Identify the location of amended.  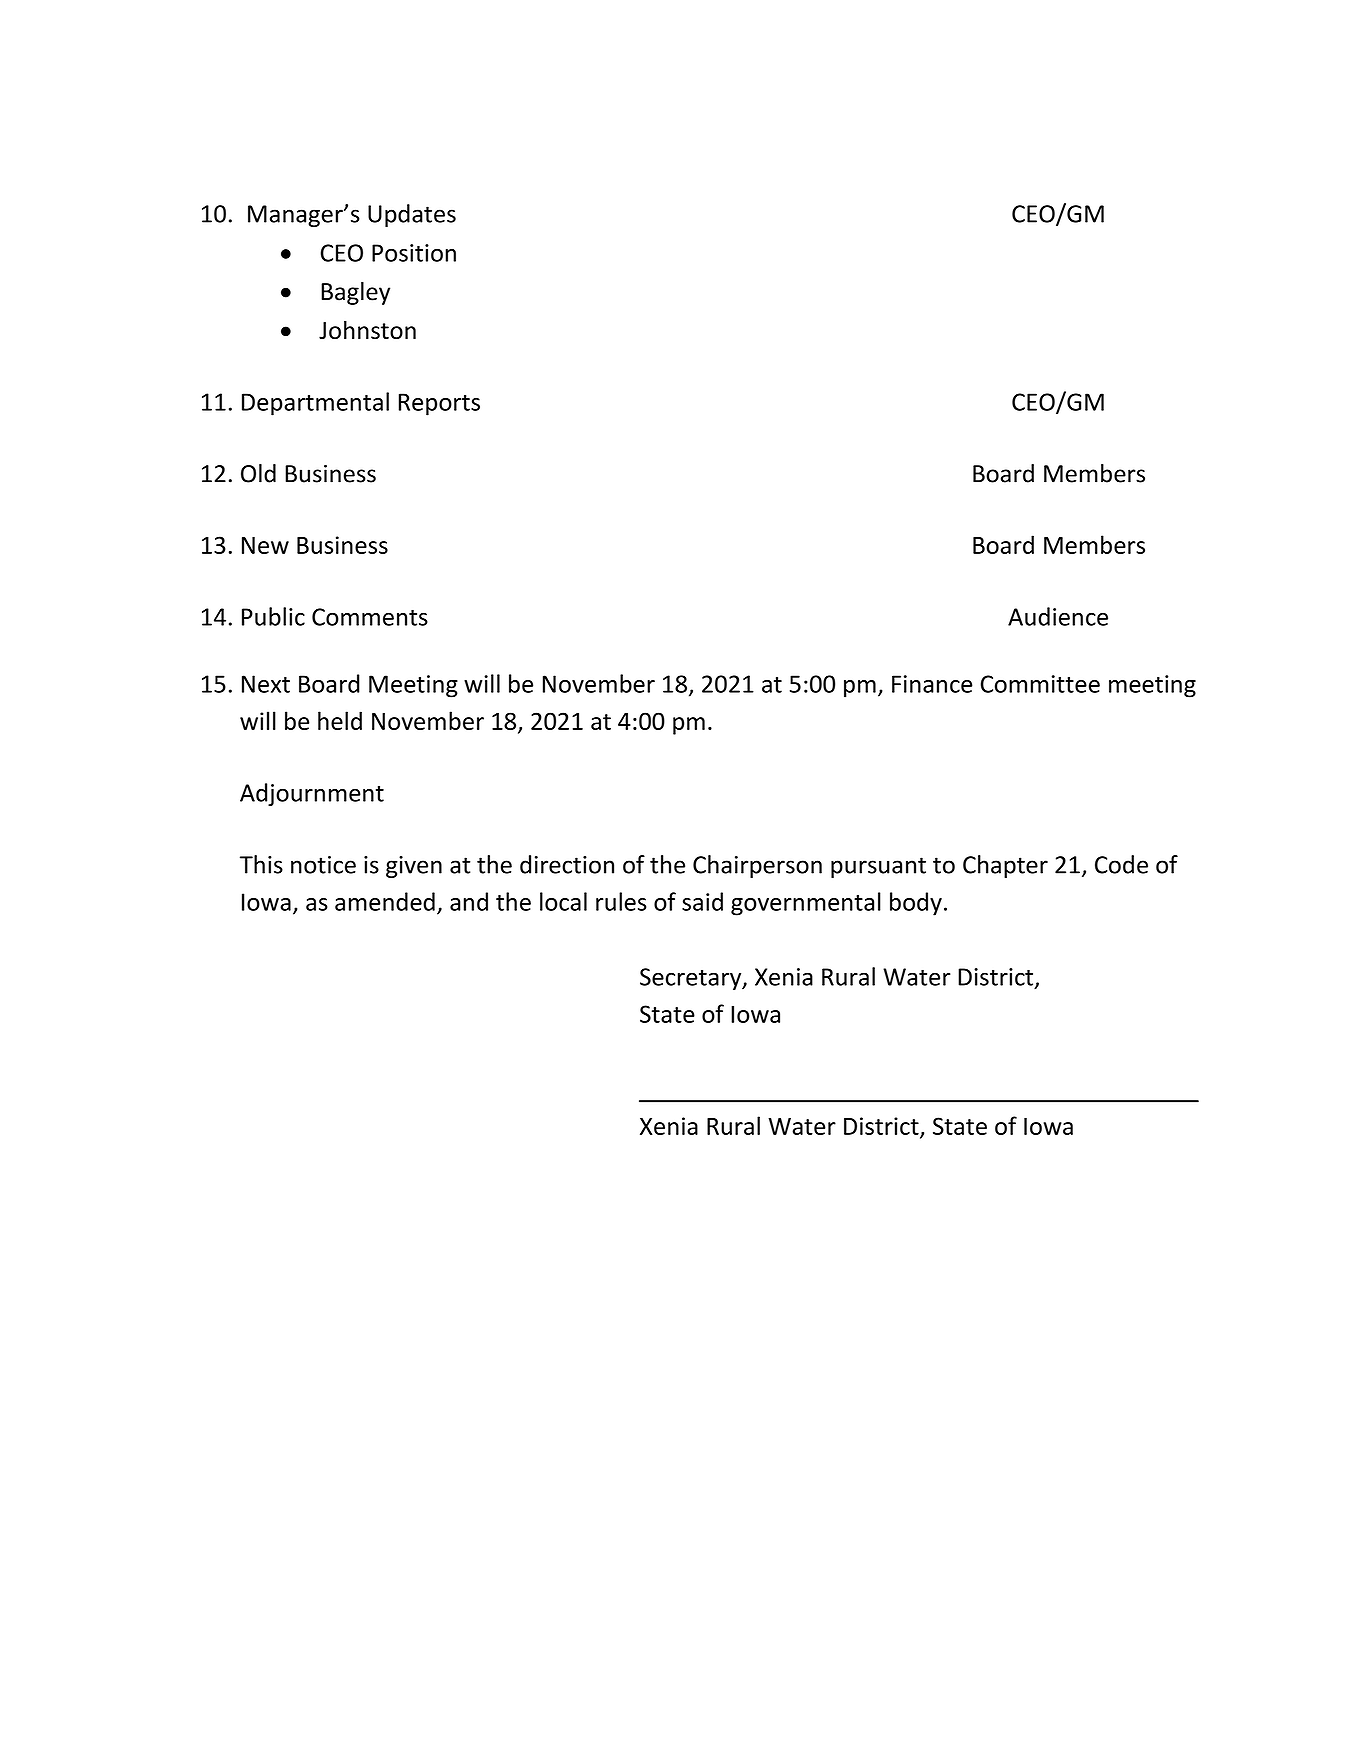
(385, 901).
